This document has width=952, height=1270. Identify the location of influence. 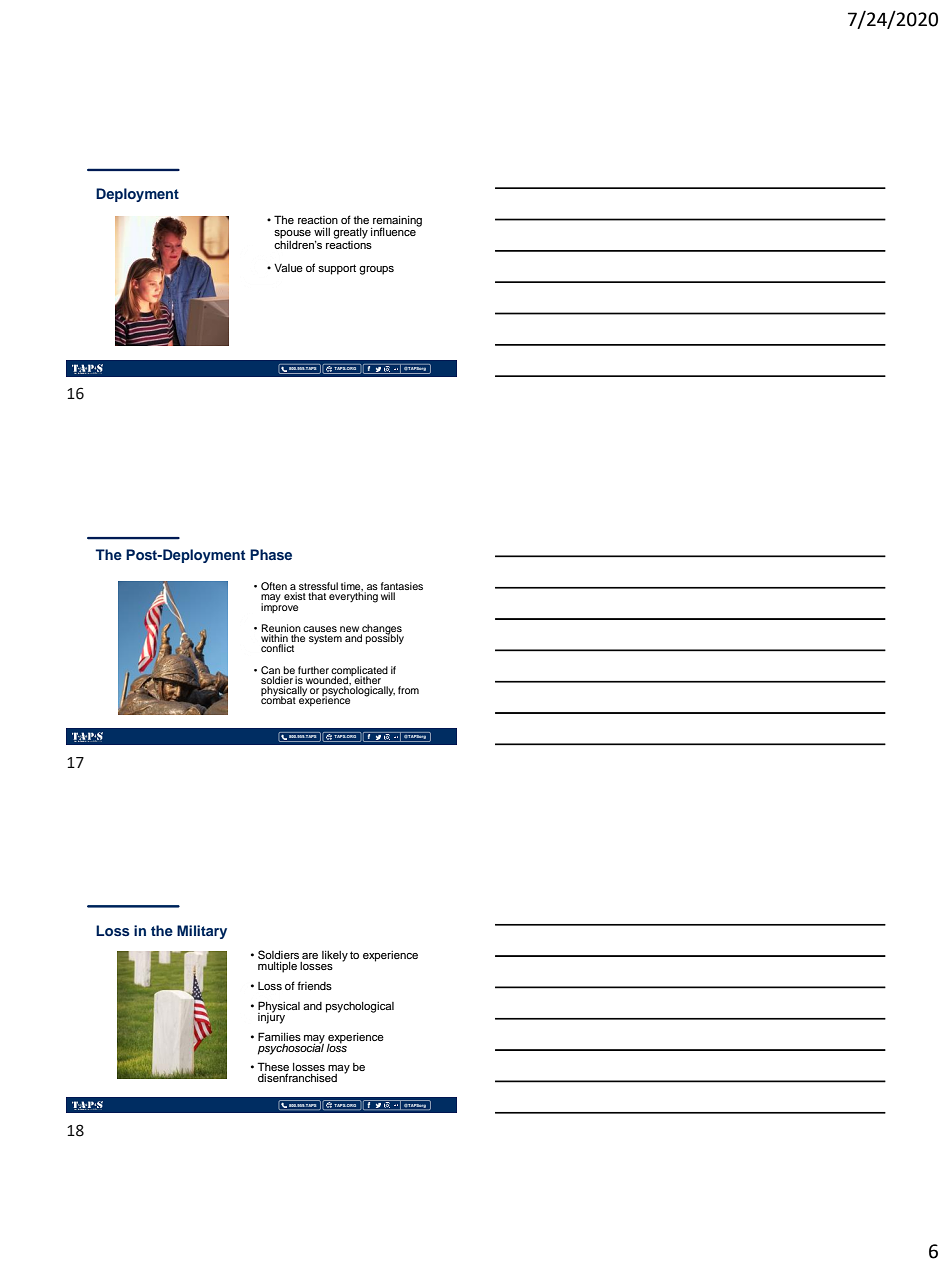
(393, 231).
